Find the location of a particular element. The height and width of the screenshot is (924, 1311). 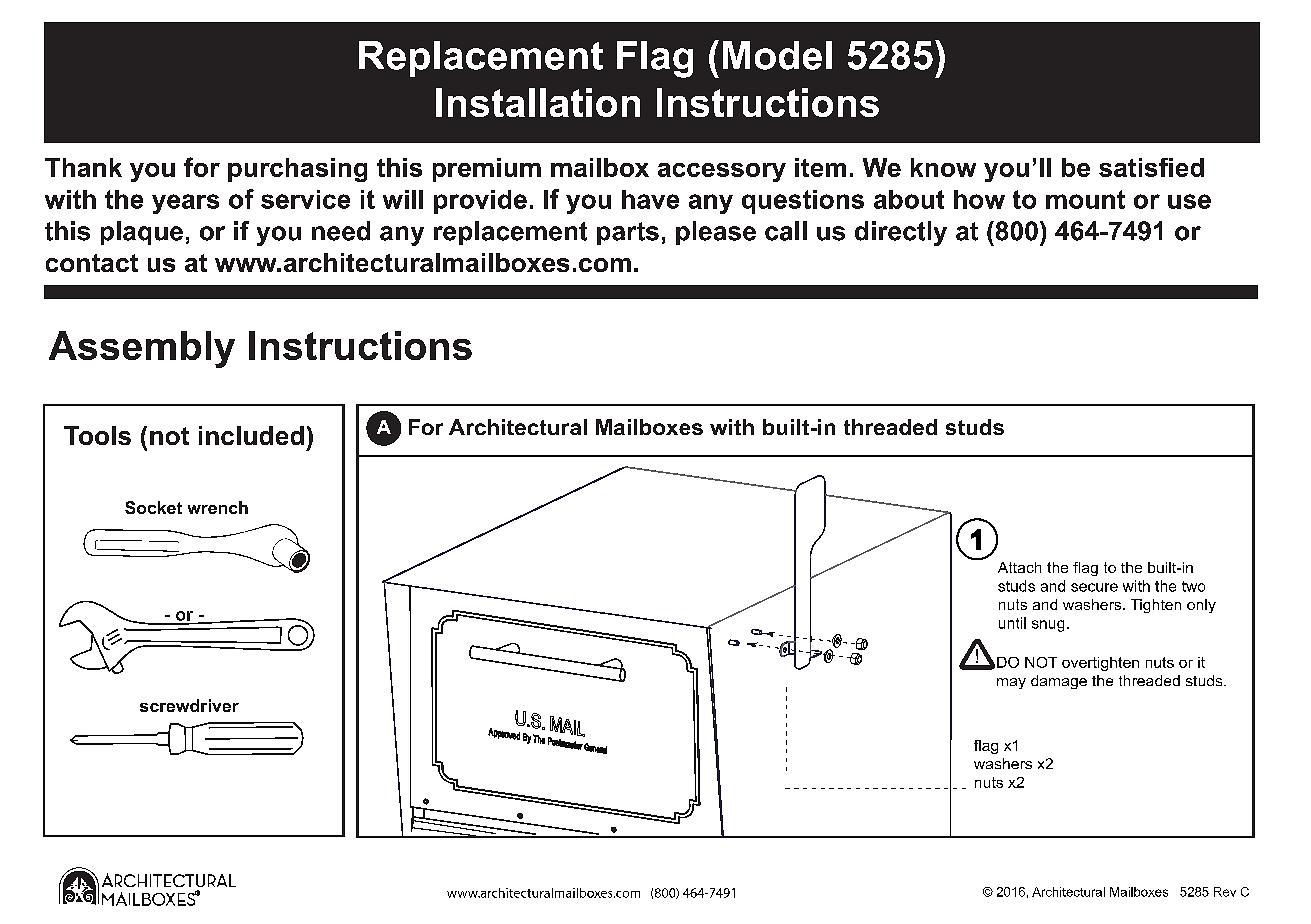

secure is located at coordinates (1094, 587).
